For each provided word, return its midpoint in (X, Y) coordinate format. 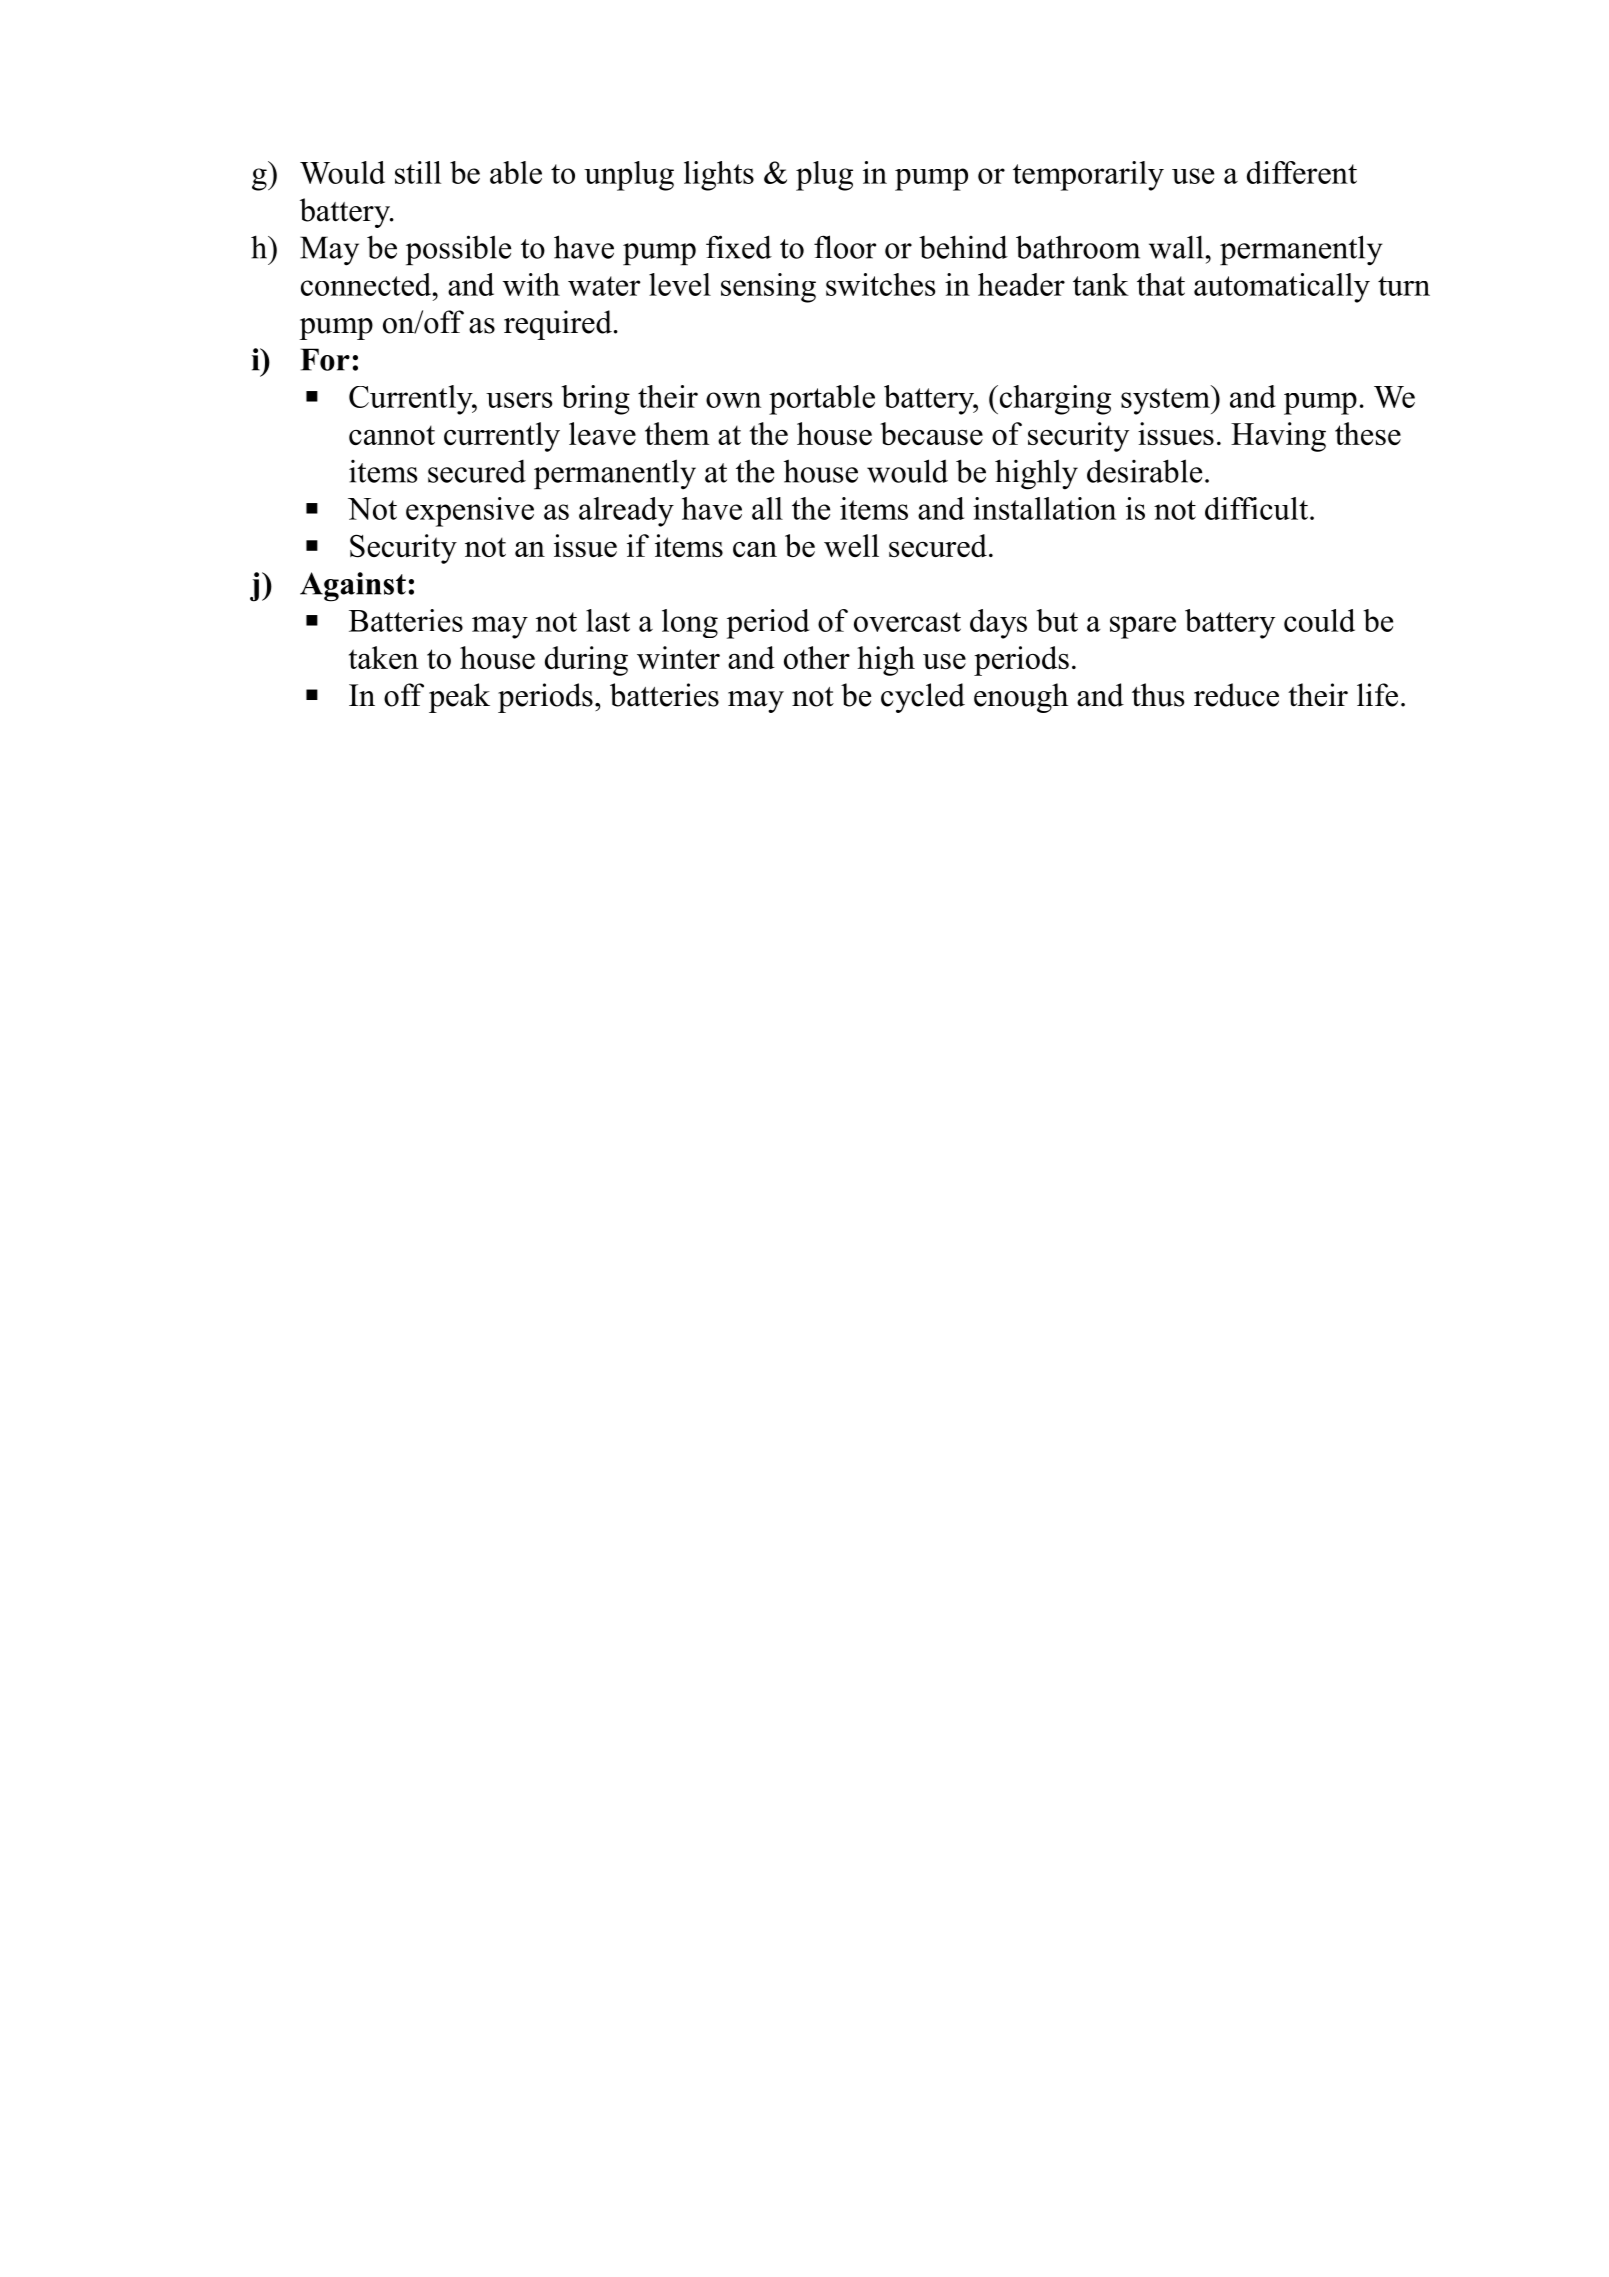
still (418, 172)
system (1166, 400)
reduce (1236, 695)
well (851, 545)
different (1302, 172)
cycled (923, 698)
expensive (470, 512)
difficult (1256, 508)
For (325, 359)
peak (459, 698)
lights (719, 176)
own (733, 400)
